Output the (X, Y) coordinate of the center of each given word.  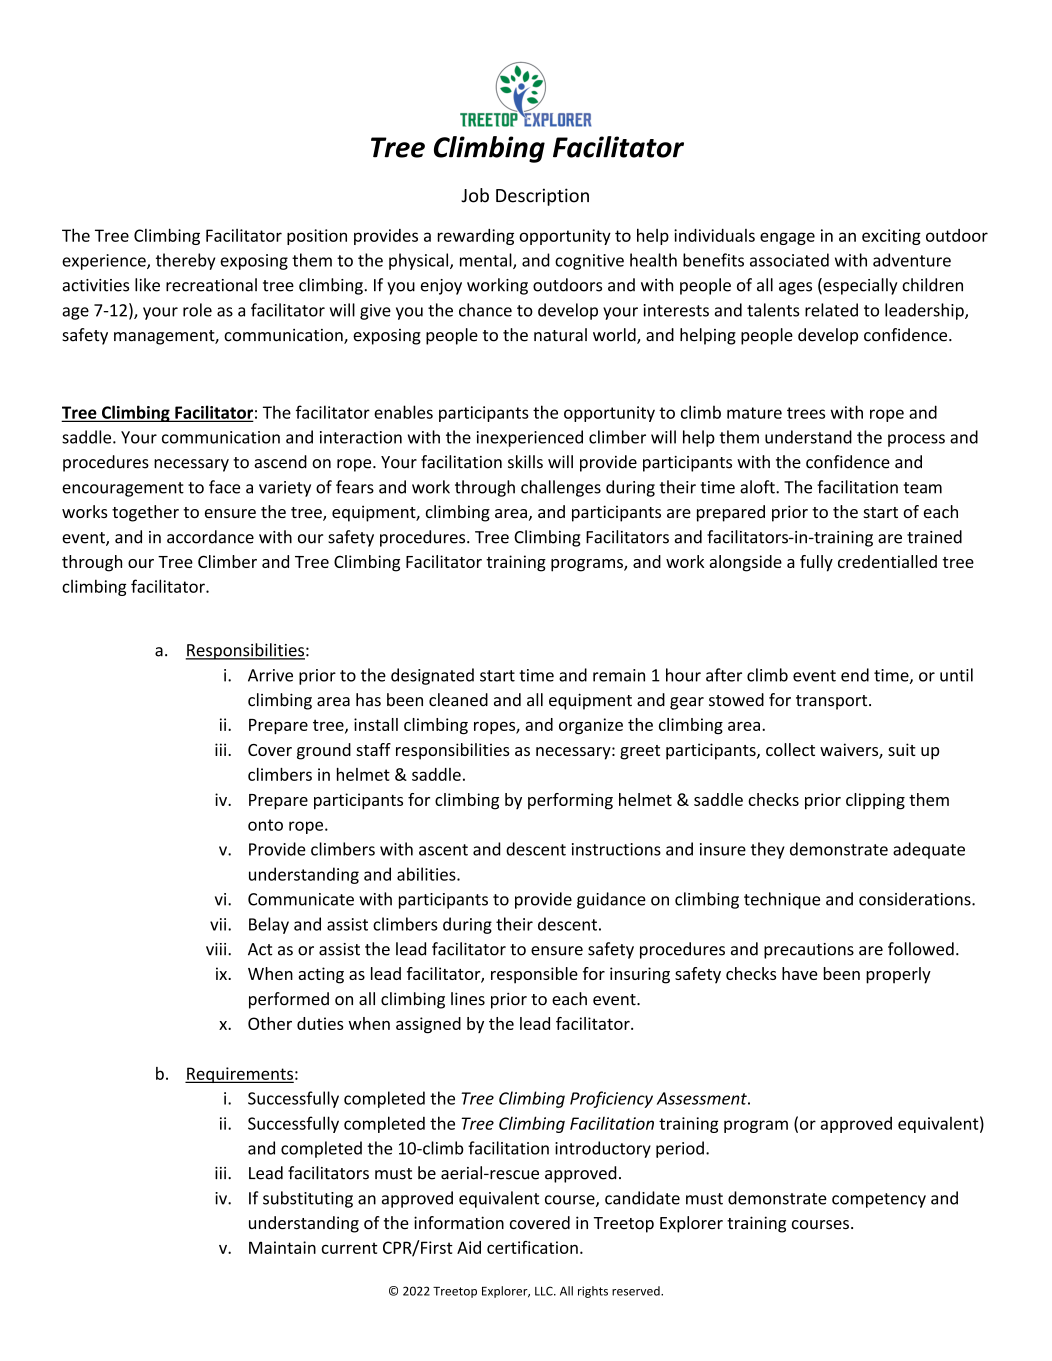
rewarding (476, 237)
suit (902, 749)
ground (324, 751)
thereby (186, 261)
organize (591, 726)
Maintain (282, 1247)
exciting (891, 237)
